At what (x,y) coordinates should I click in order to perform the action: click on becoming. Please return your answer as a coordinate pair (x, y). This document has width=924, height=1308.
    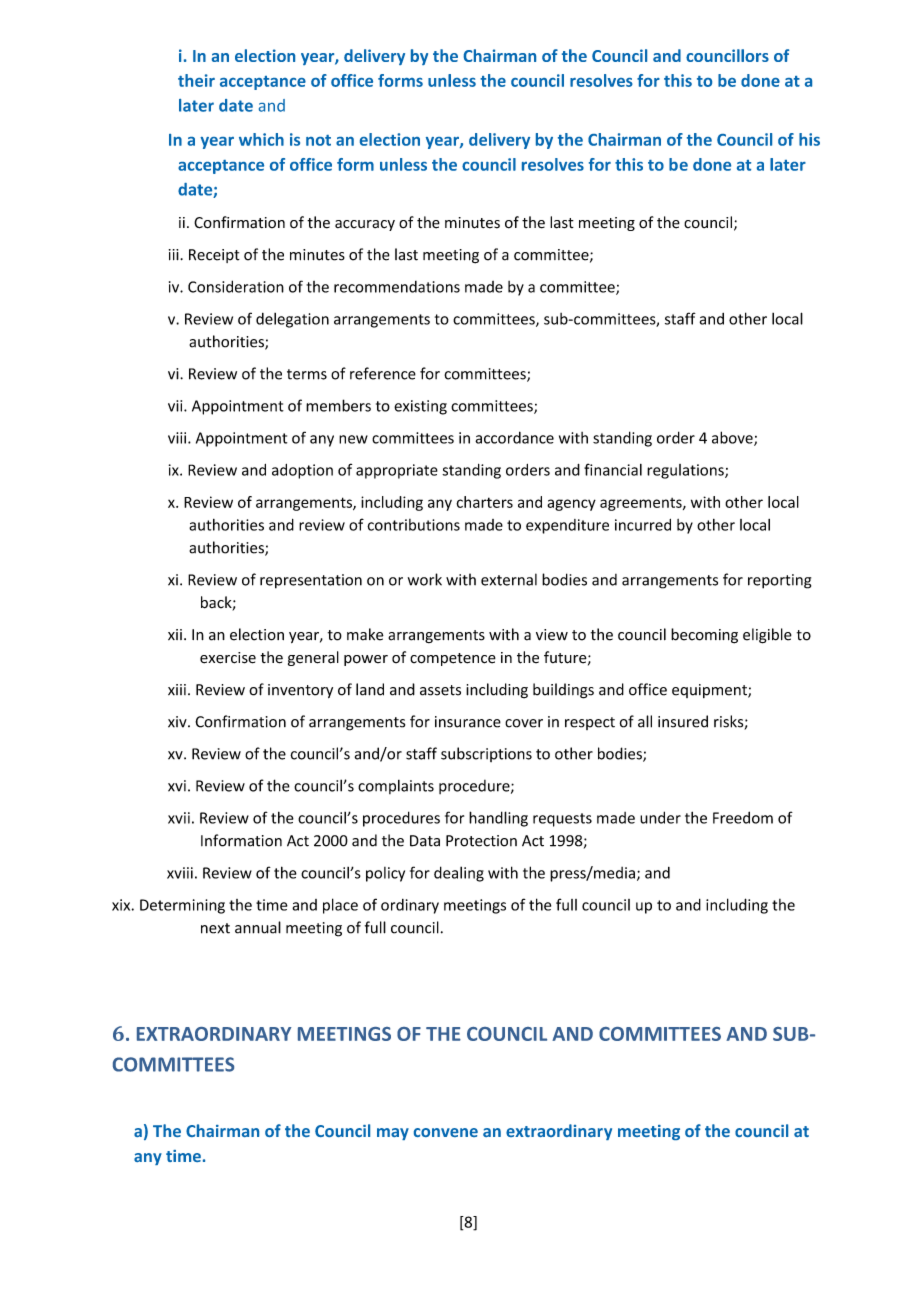
    Looking at the image, I should click on (704, 636).
